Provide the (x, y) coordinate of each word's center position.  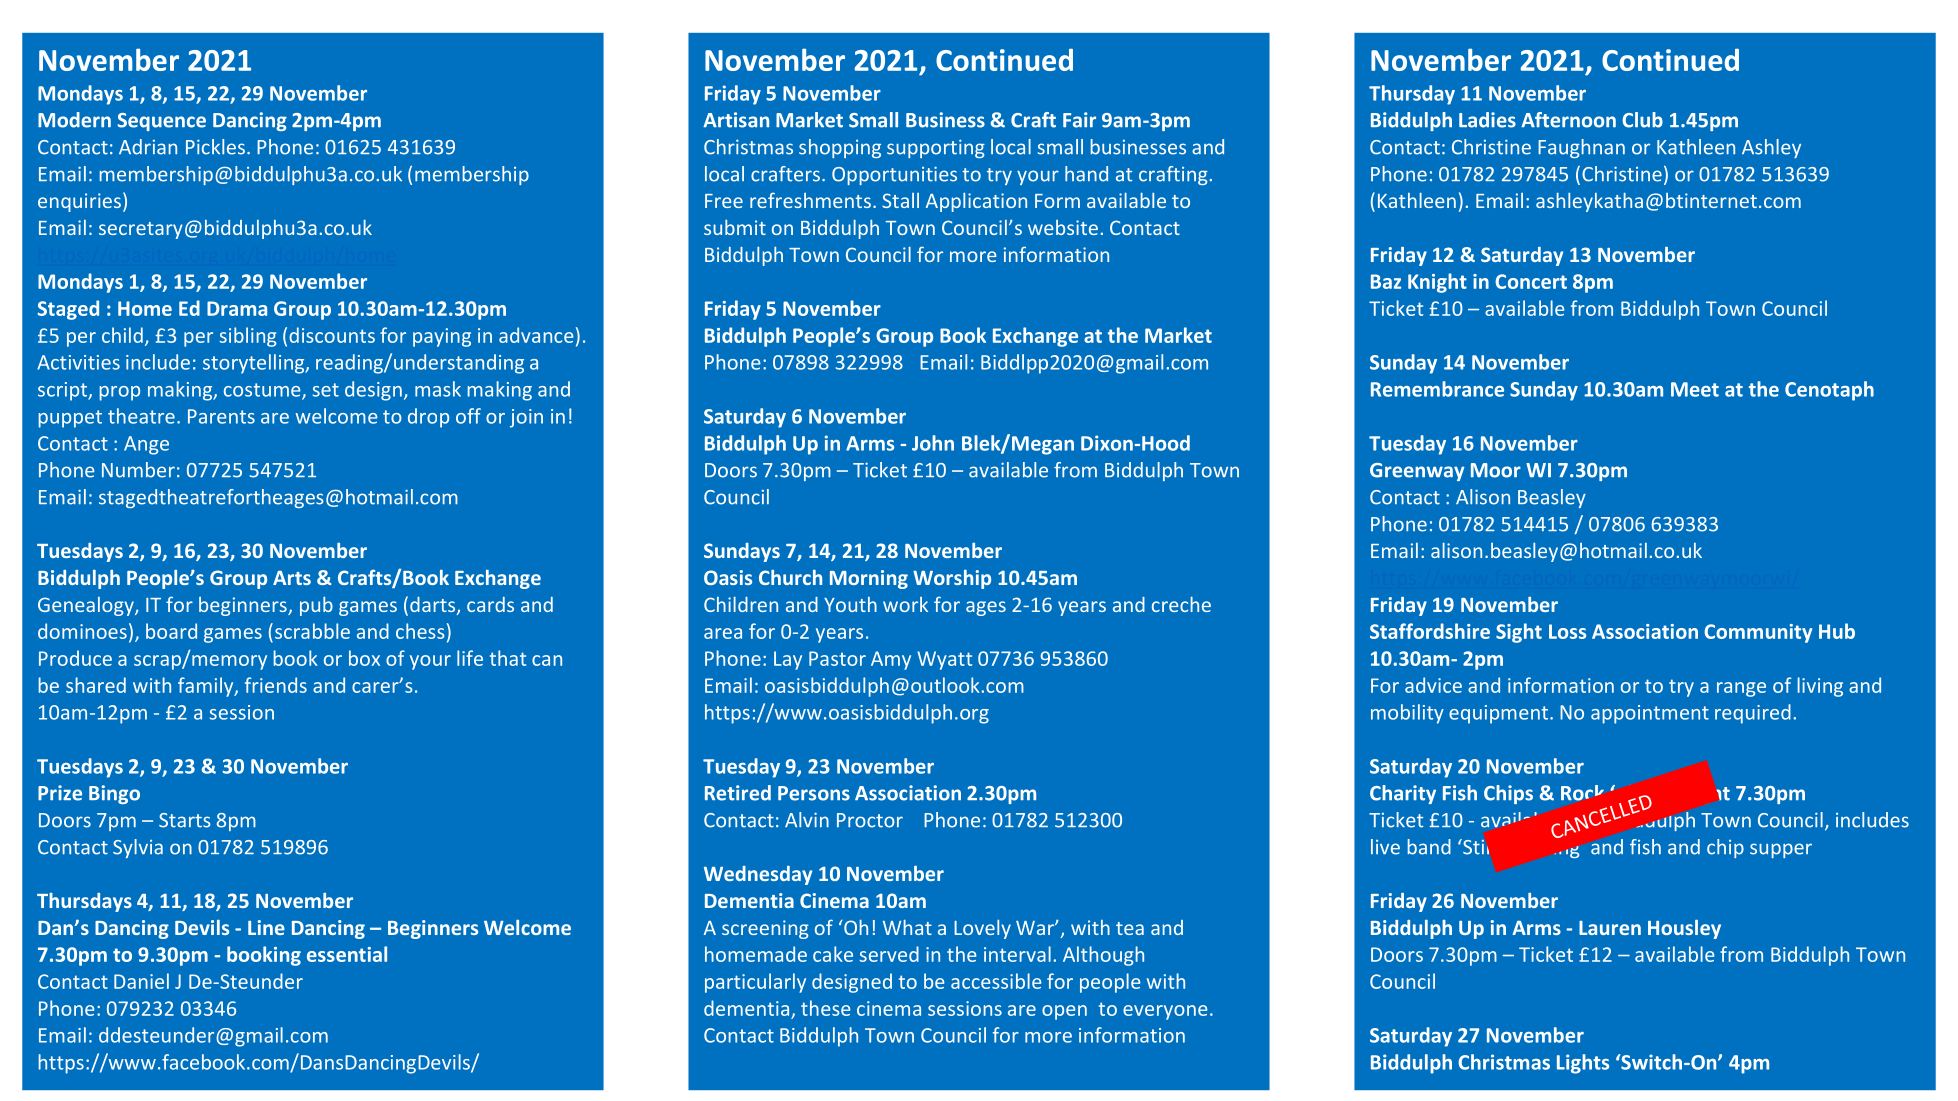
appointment (1650, 714)
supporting (936, 148)
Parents (221, 416)
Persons (814, 793)
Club (1642, 120)
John (933, 443)
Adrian (148, 147)
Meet (1695, 389)
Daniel (141, 981)
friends (276, 685)
